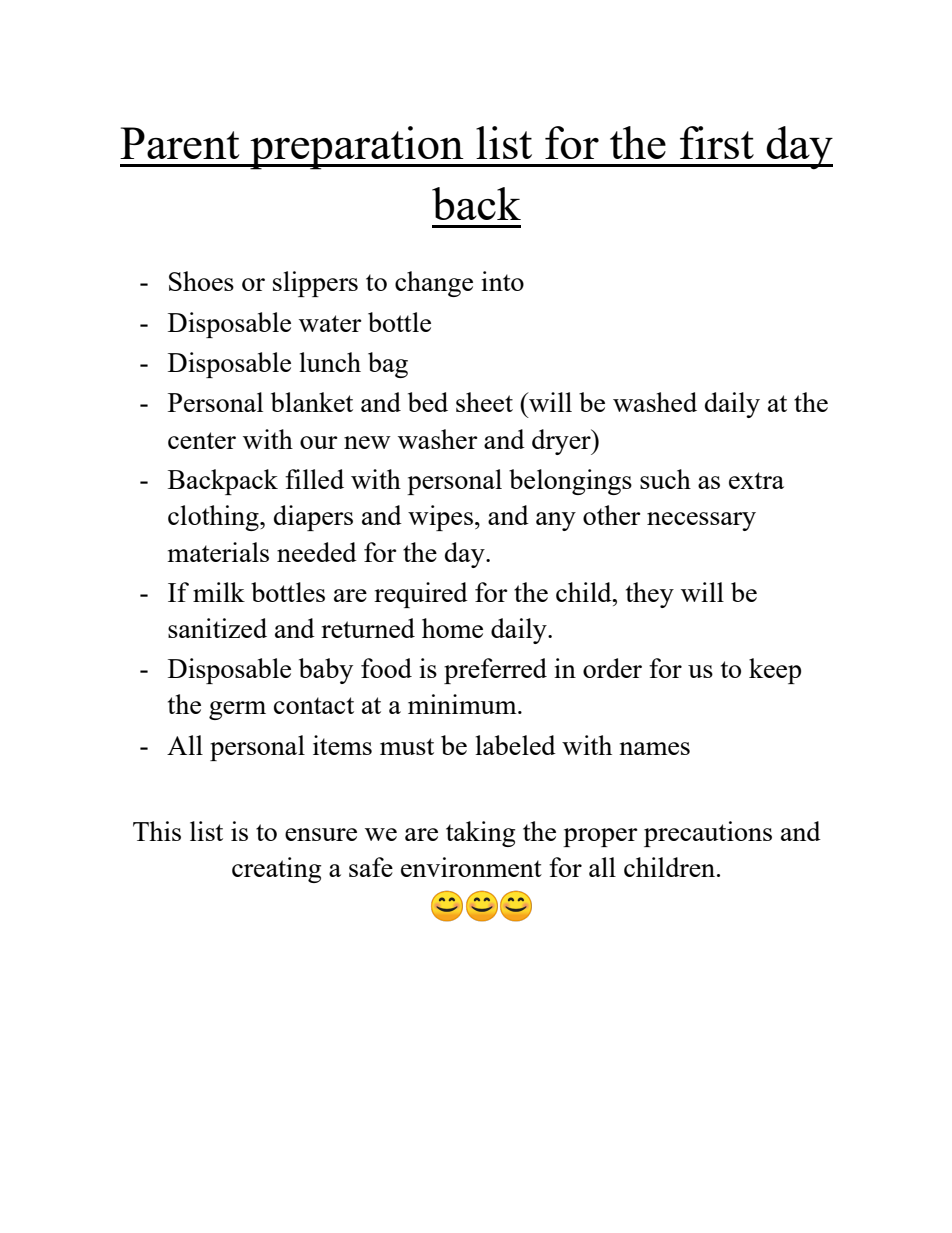  I want to click on necessary, so click(701, 521).
